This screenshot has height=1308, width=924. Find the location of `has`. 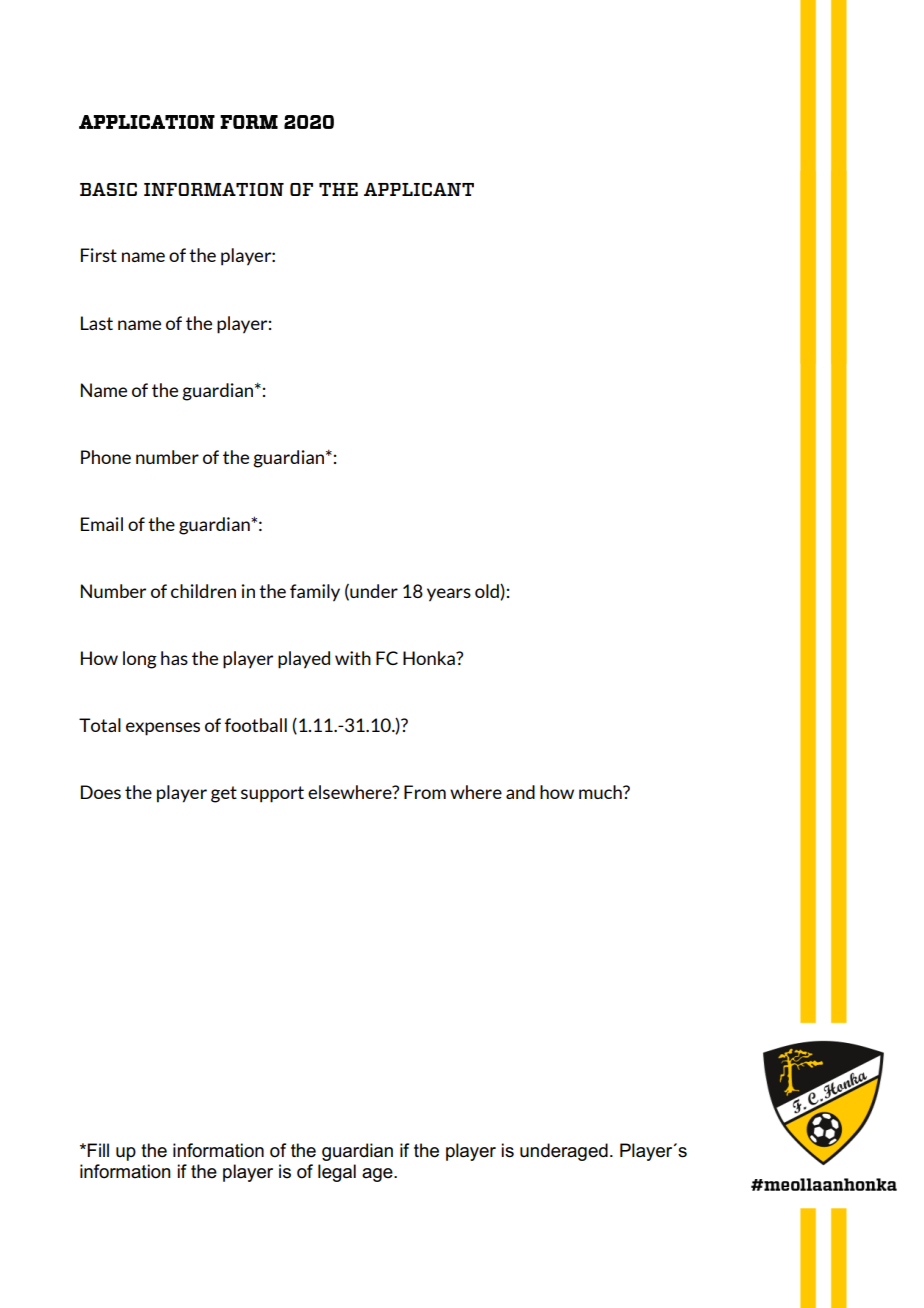

has is located at coordinates (174, 658).
